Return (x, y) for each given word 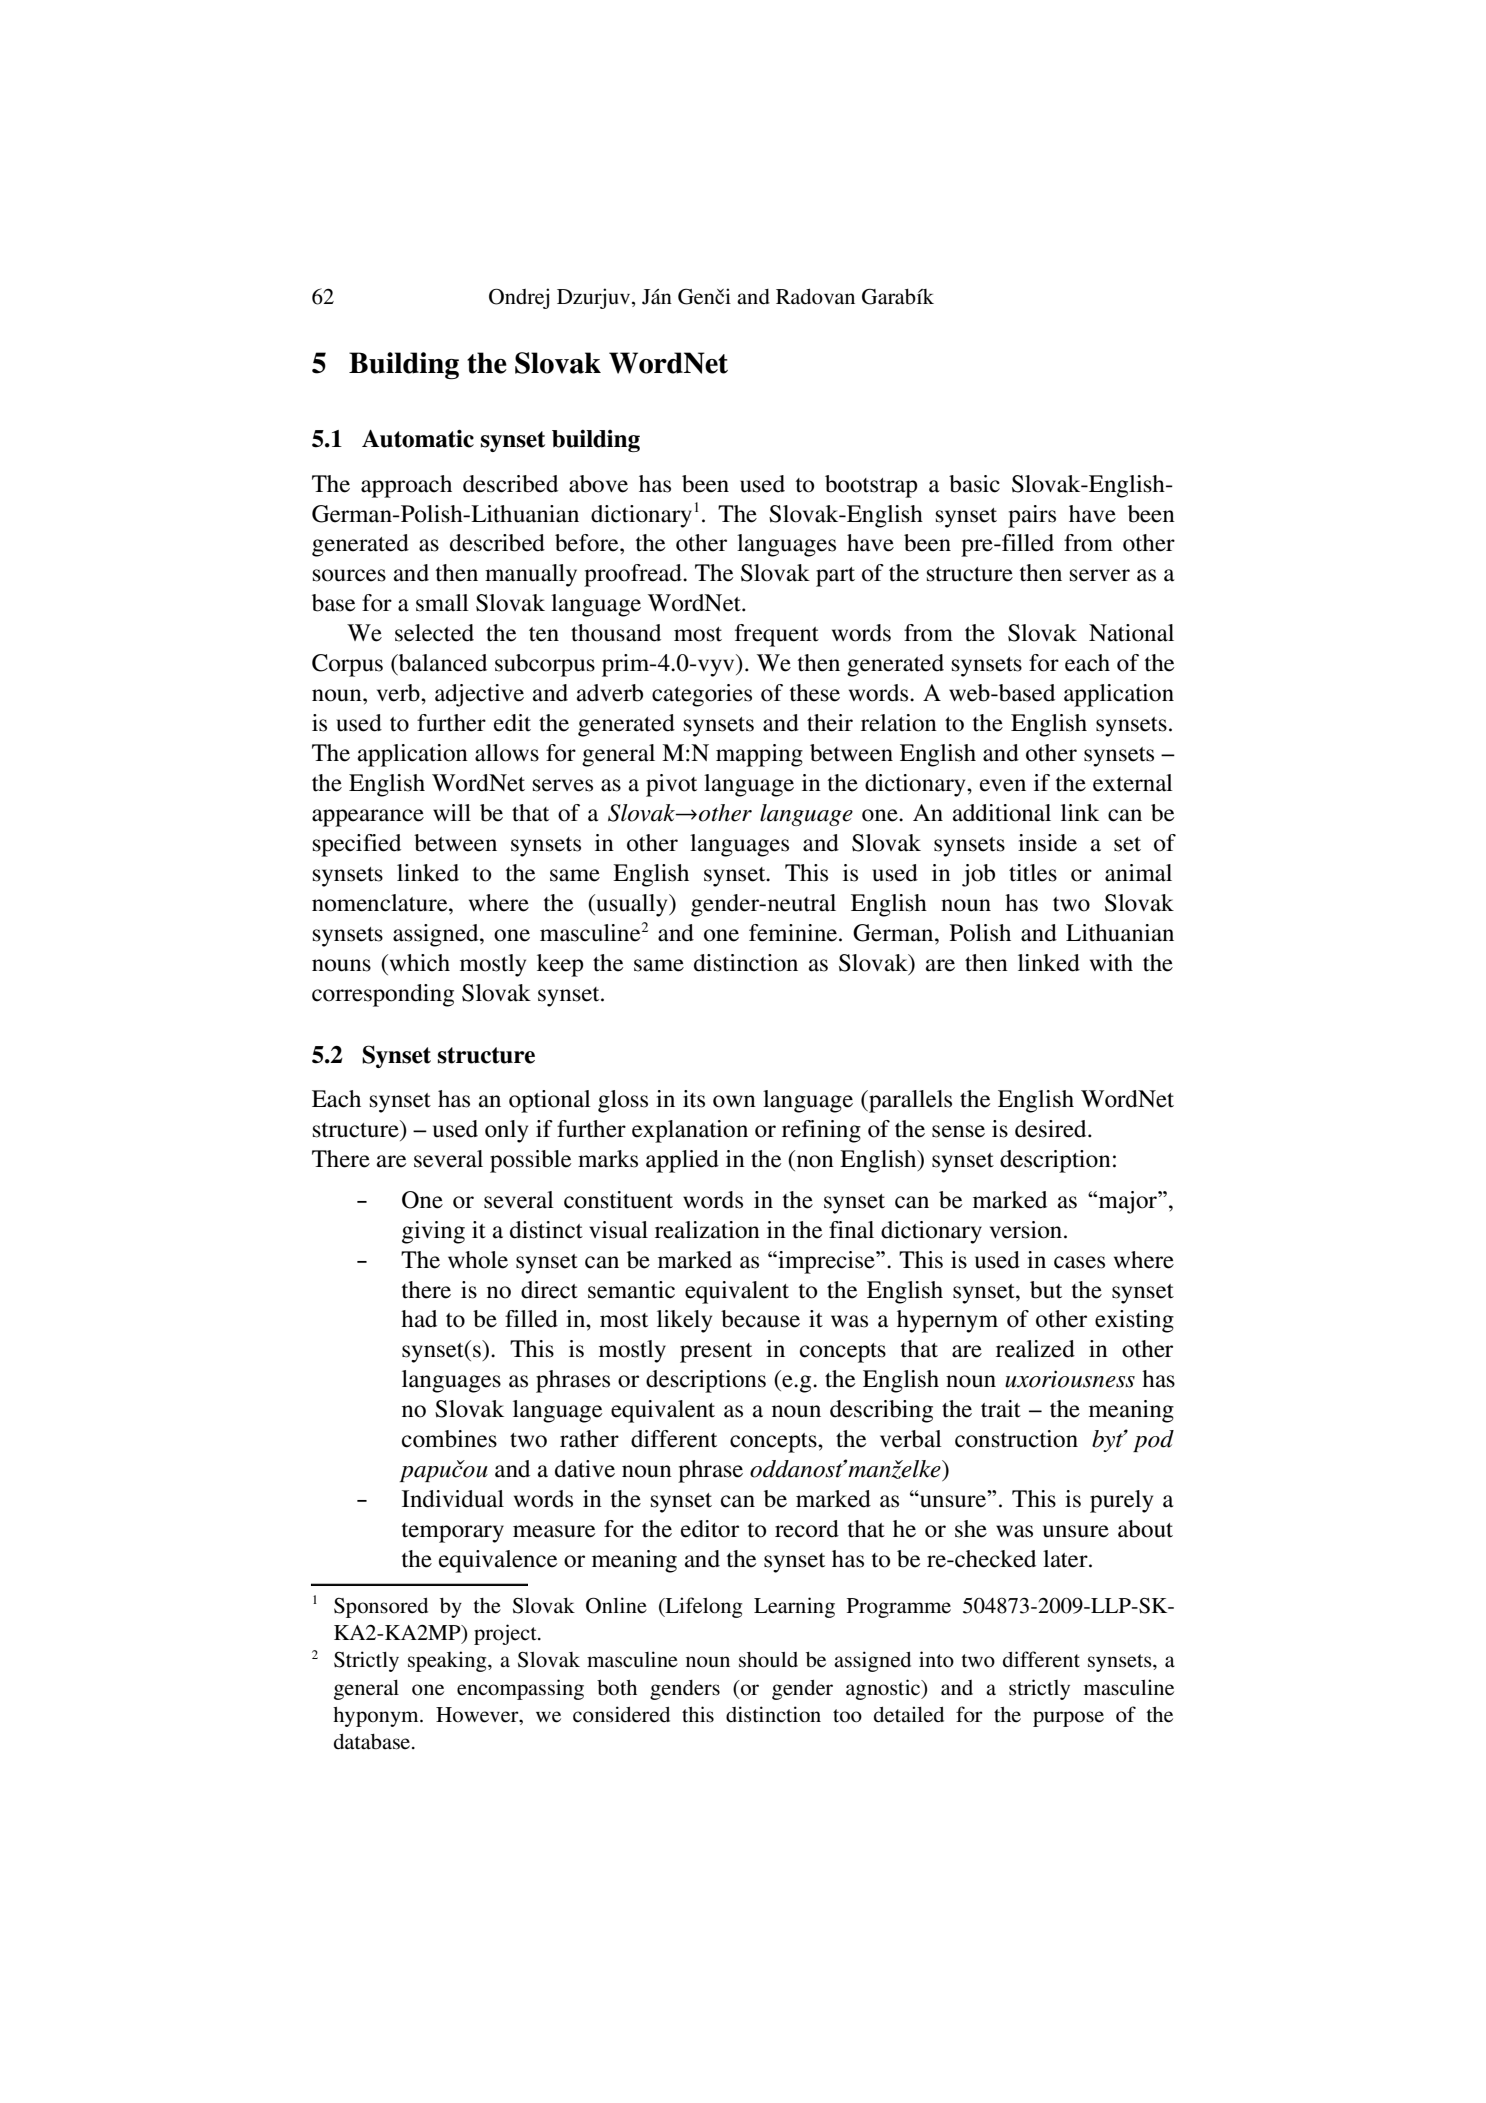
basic (974, 484)
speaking (448, 1661)
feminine (794, 933)
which (418, 963)
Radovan (815, 296)
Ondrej (519, 298)
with (1111, 963)
